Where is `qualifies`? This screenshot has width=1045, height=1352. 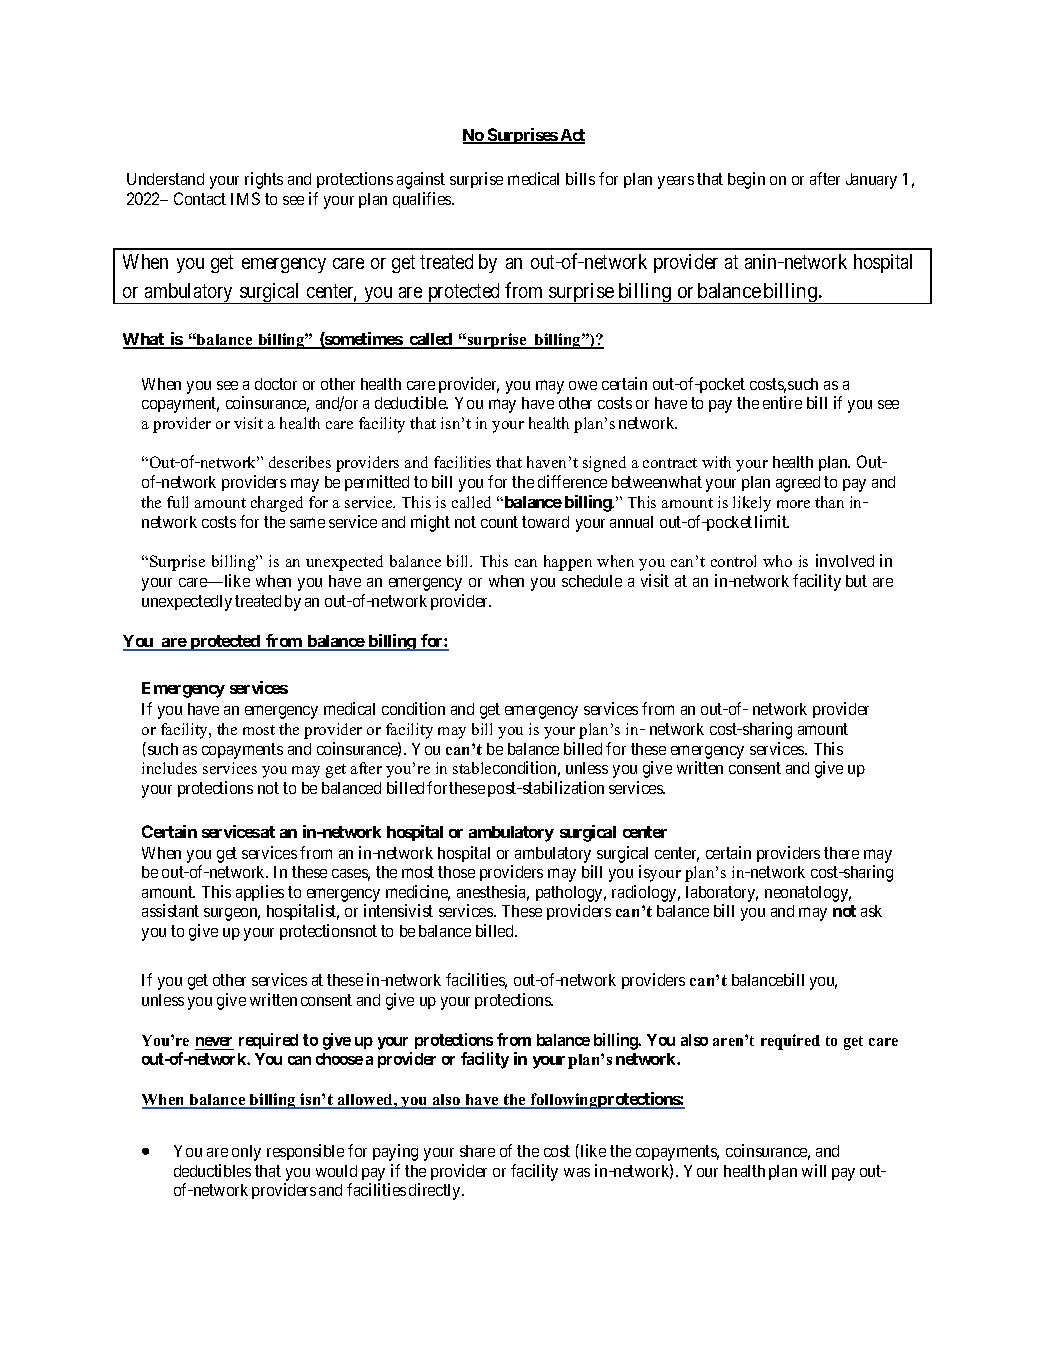 qualifies is located at coordinates (423, 200).
